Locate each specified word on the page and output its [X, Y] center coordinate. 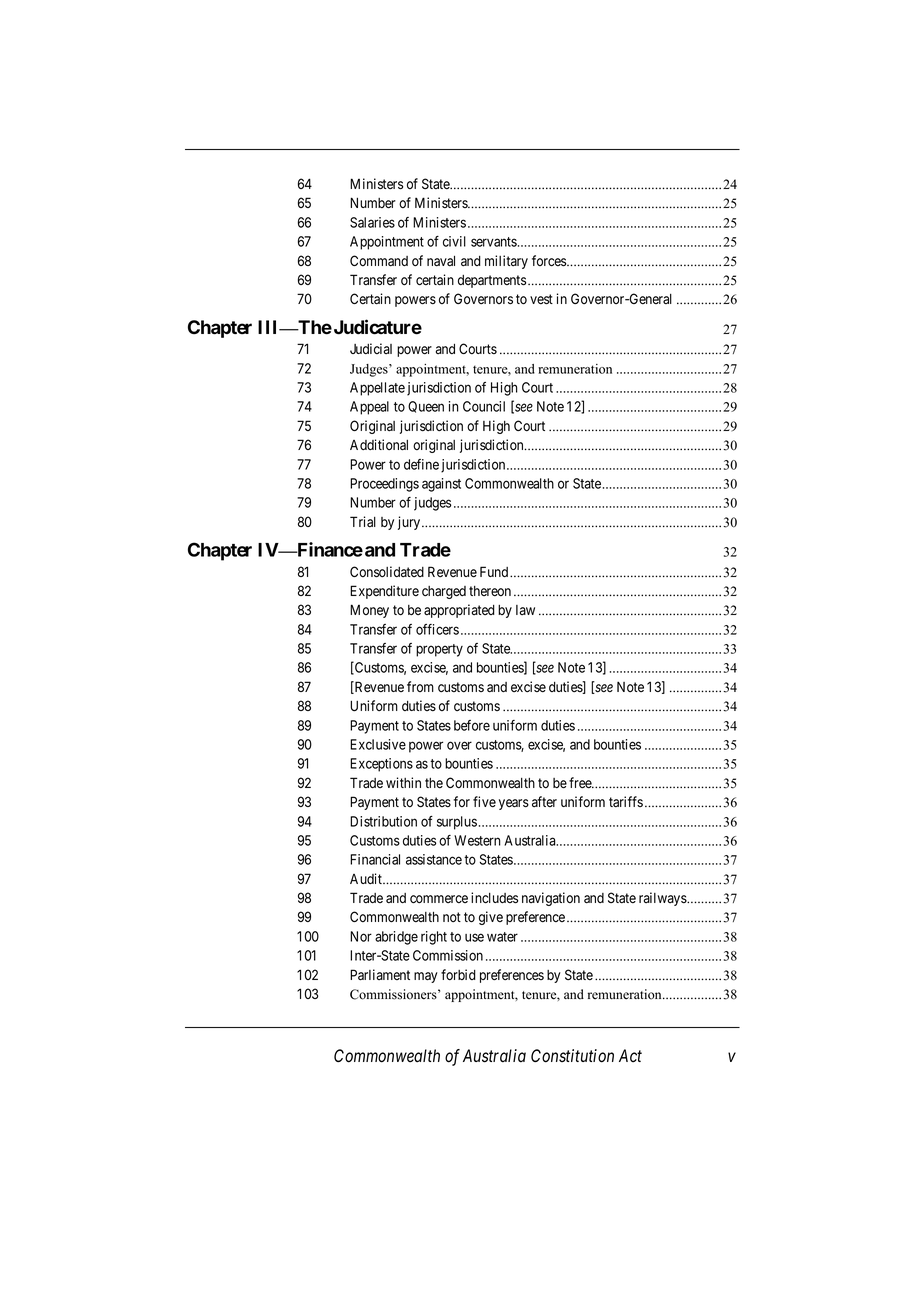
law [525, 610]
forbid [458, 975]
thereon [490, 591]
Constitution [572, 1056]
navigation [551, 899]
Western [477, 840]
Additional [379, 445]
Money [369, 611]
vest [541, 299]
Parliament [380, 975]
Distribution [383, 821]
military [506, 262]
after [544, 801]
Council [484, 406]
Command [379, 261]
